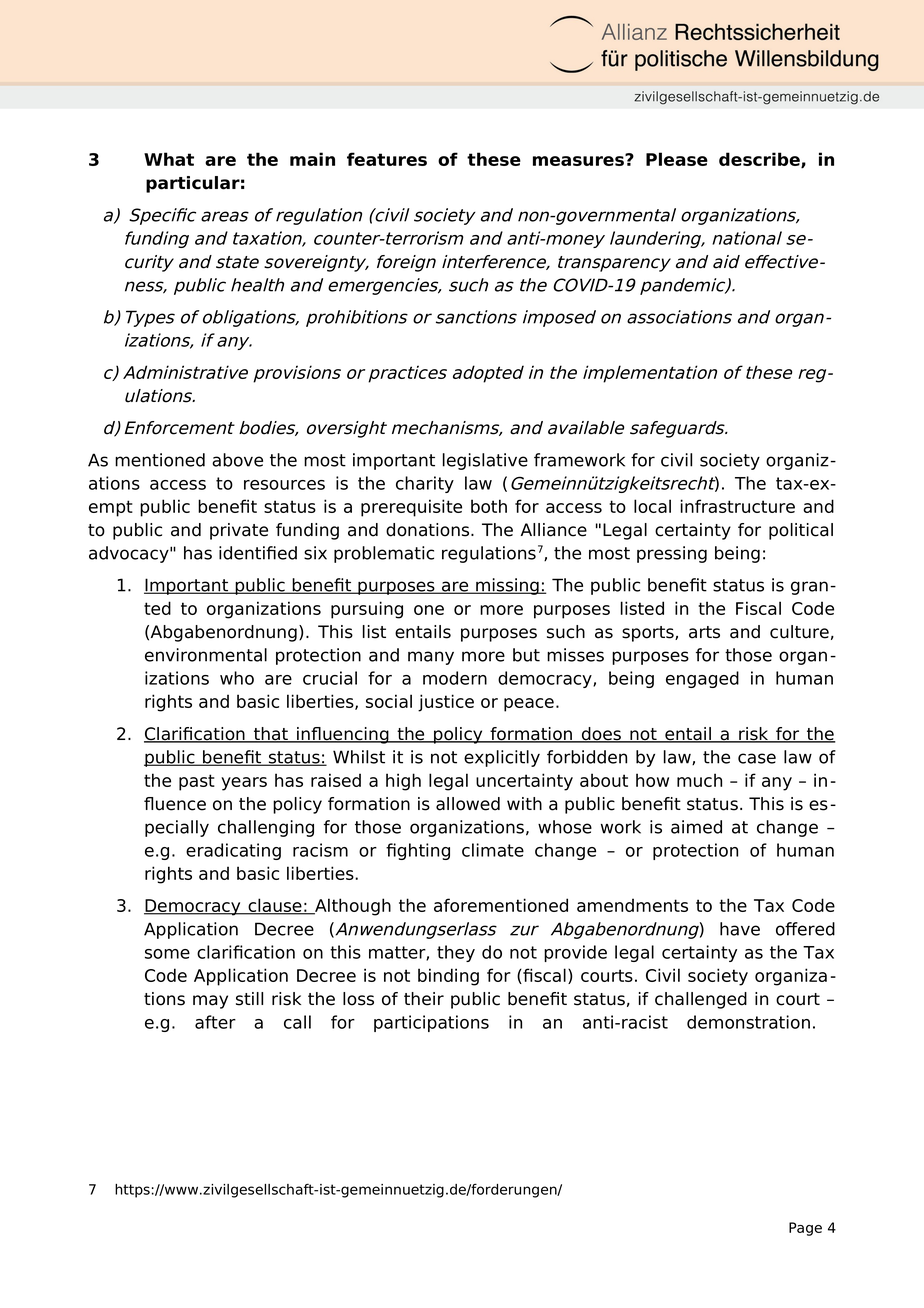 Image resolution: width=924 pixels, height=1308 pixels. Describe the element at coordinates (489, 506) in the image. I see `both` at that location.
